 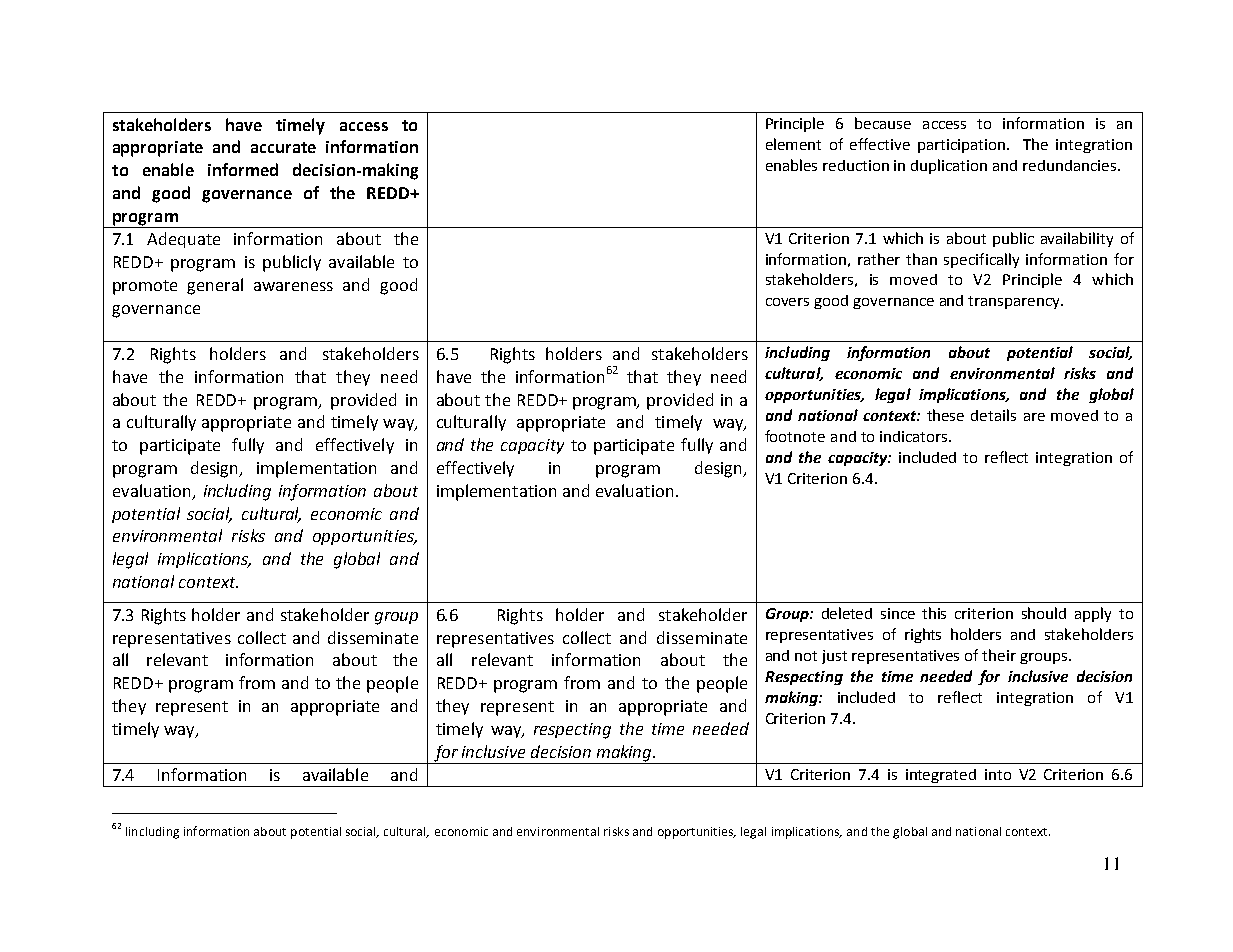 What do you see at coordinates (993, 415) in the screenshot?
I see `details` at bounding box center [993, 415].
